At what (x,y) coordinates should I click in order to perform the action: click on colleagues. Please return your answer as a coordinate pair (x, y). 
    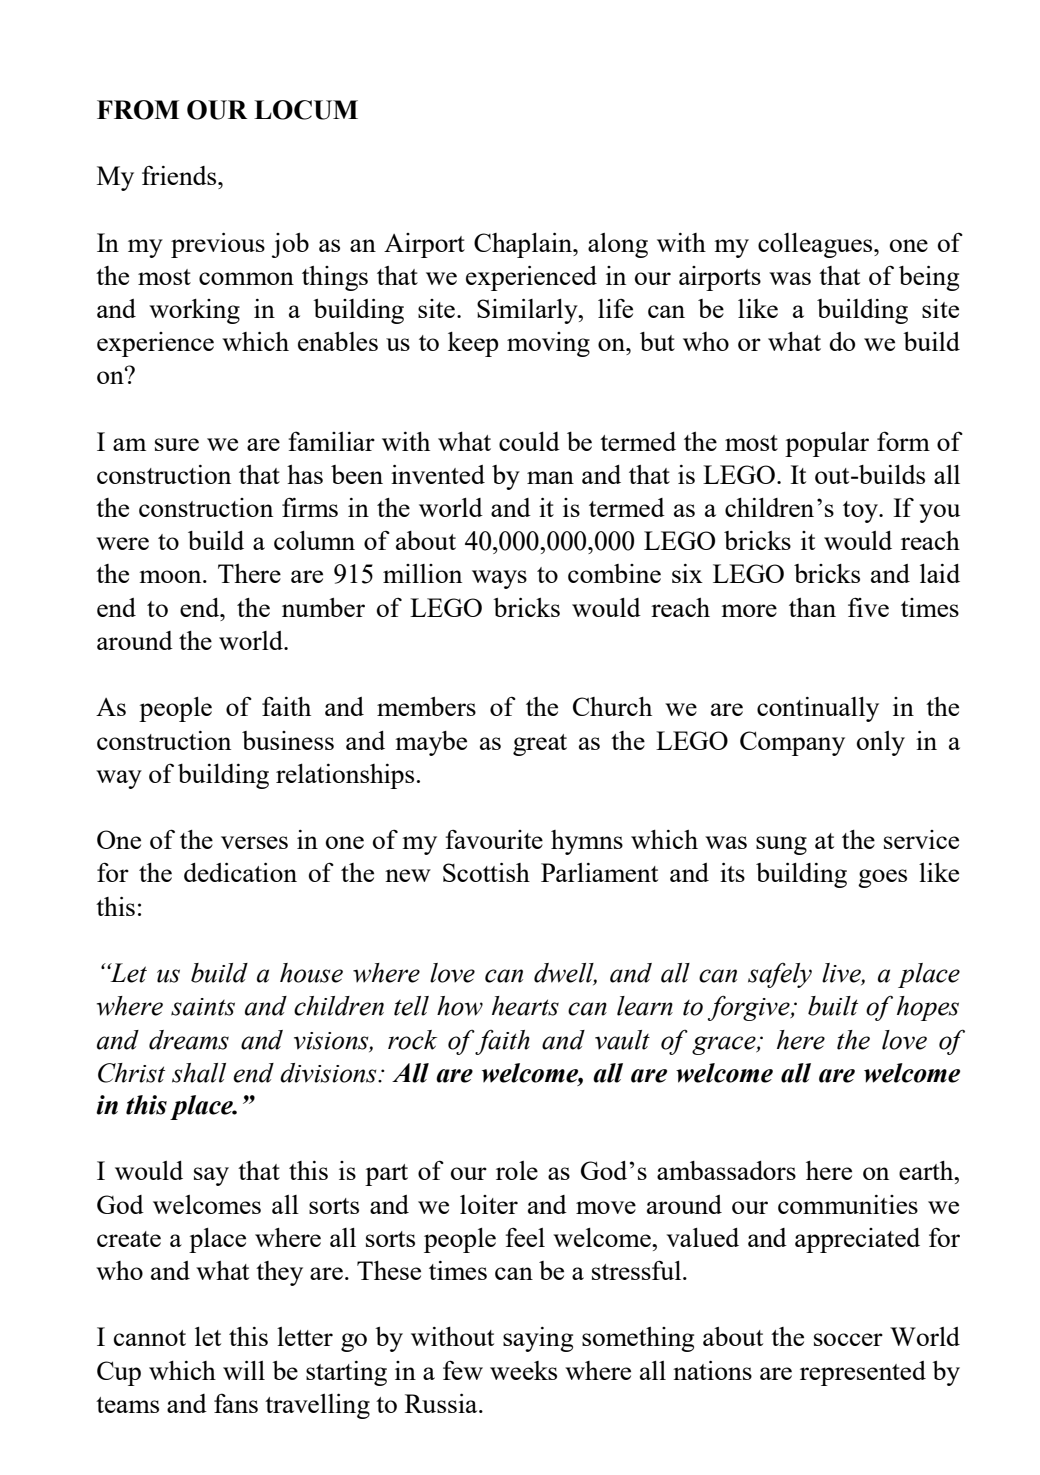
    Looking at the image, I should click on (816, 245).
